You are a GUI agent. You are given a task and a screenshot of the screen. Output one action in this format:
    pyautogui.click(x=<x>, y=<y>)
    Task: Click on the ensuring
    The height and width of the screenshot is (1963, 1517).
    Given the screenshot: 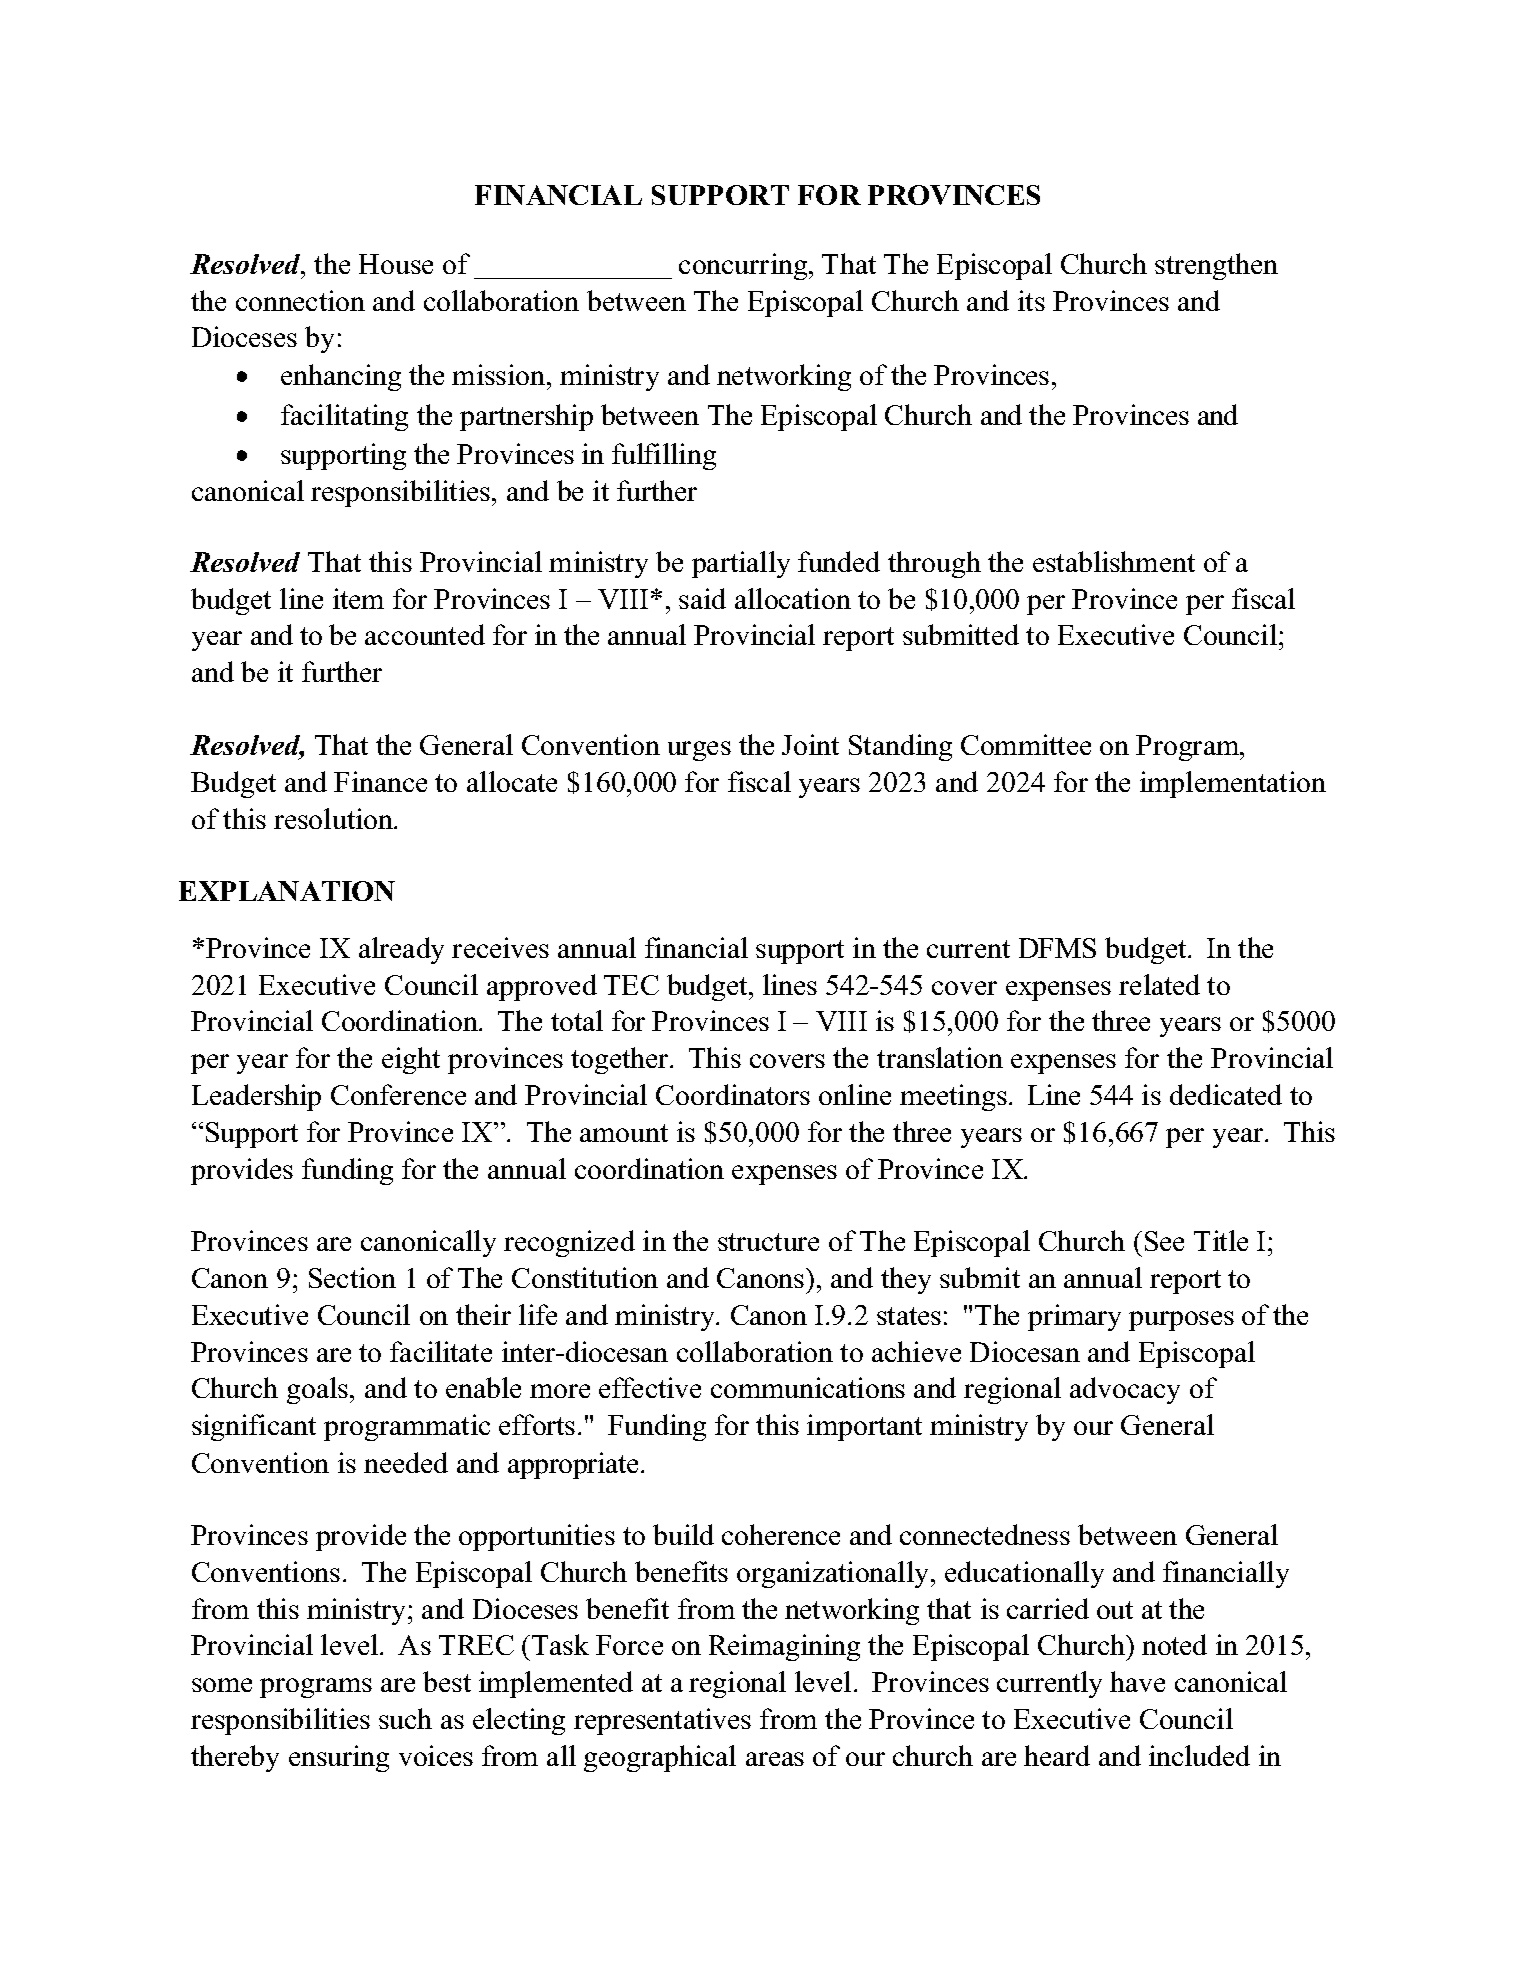 What is the action you would take?
    pyautogui.click(x=339, y=1758)
